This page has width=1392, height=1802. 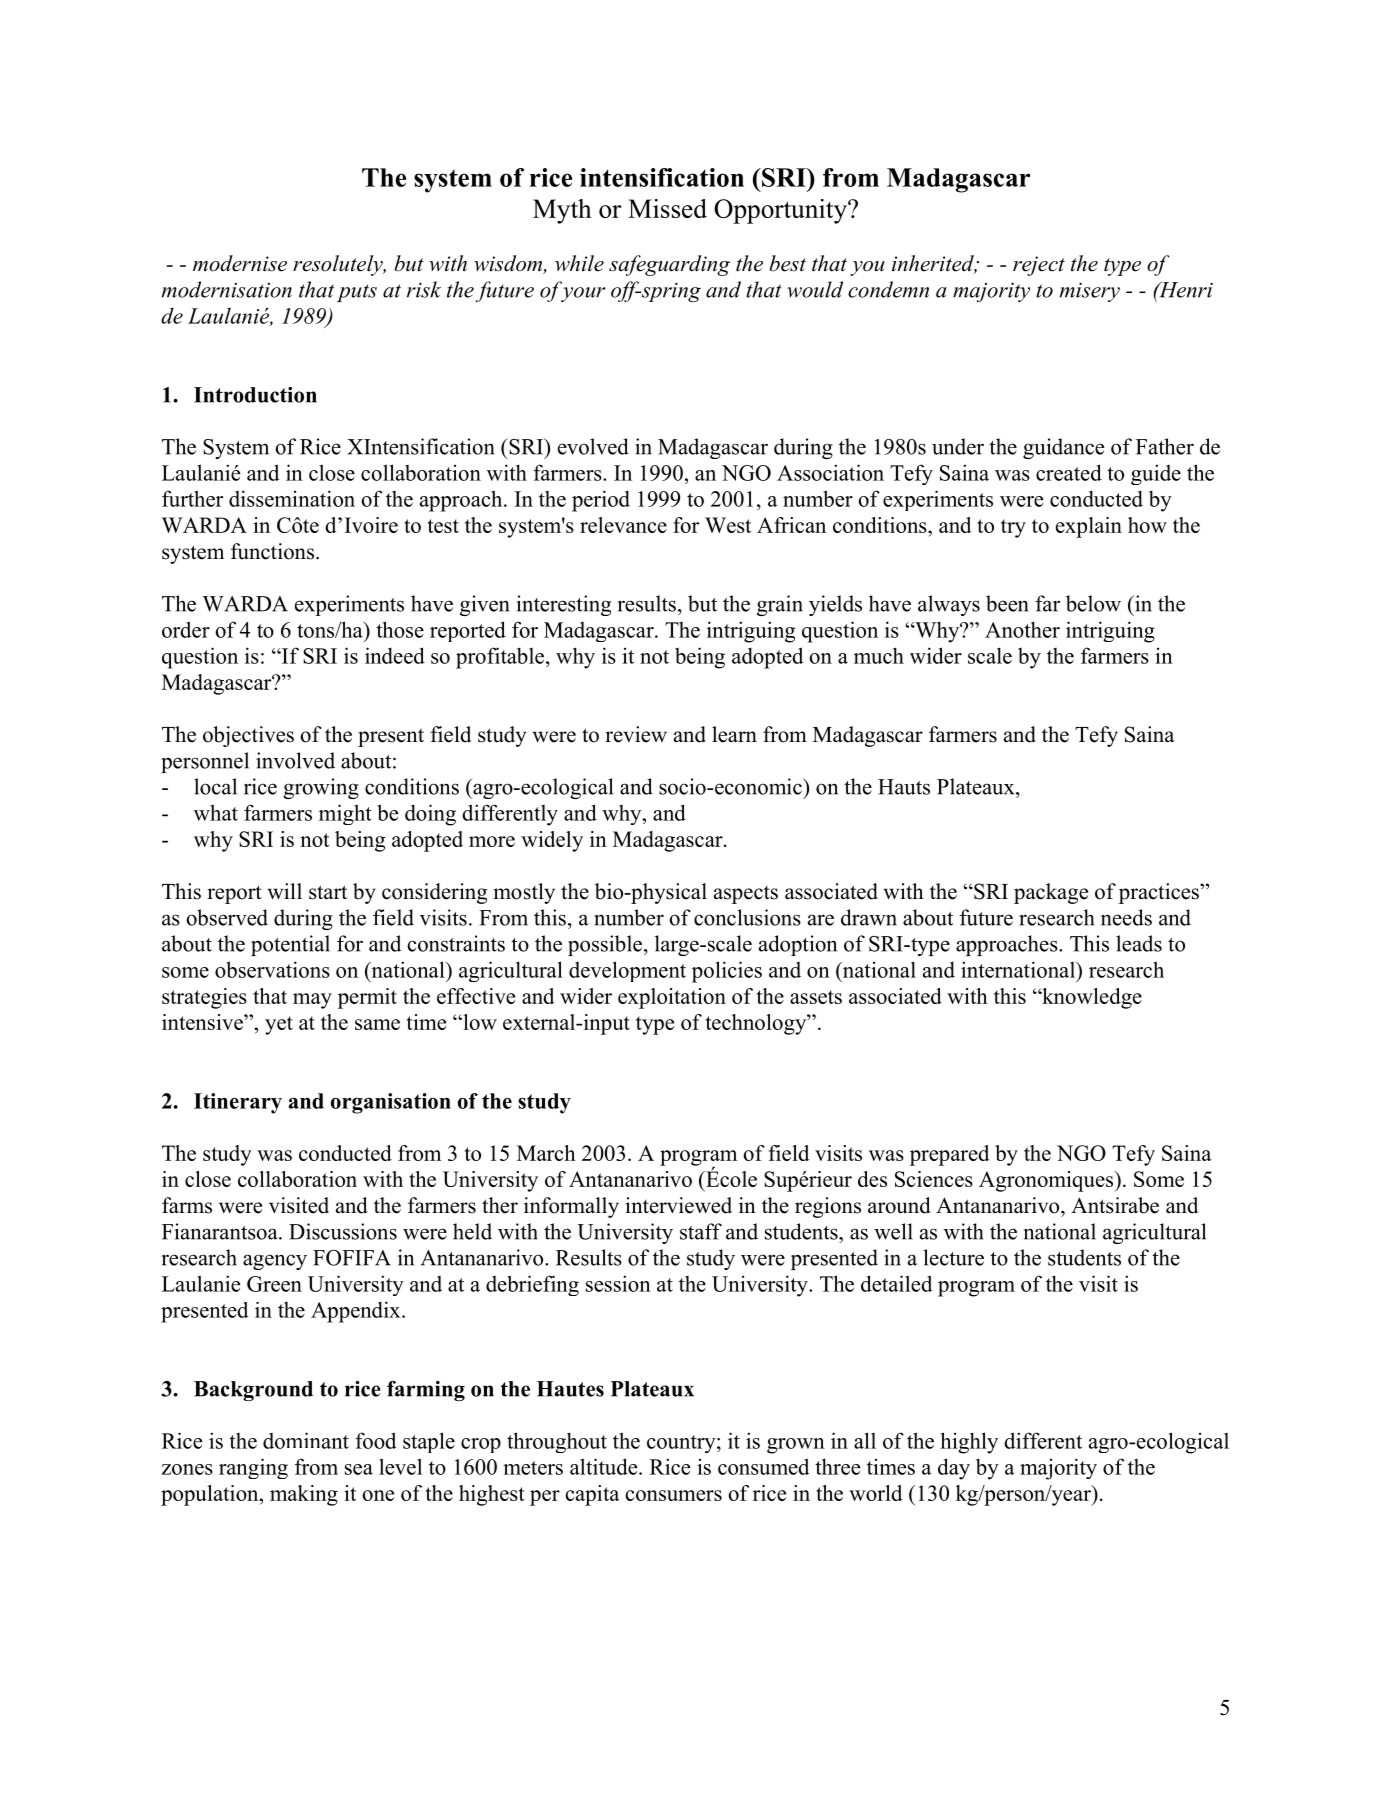 I want to click on package, so click(x=1051, y=893).
